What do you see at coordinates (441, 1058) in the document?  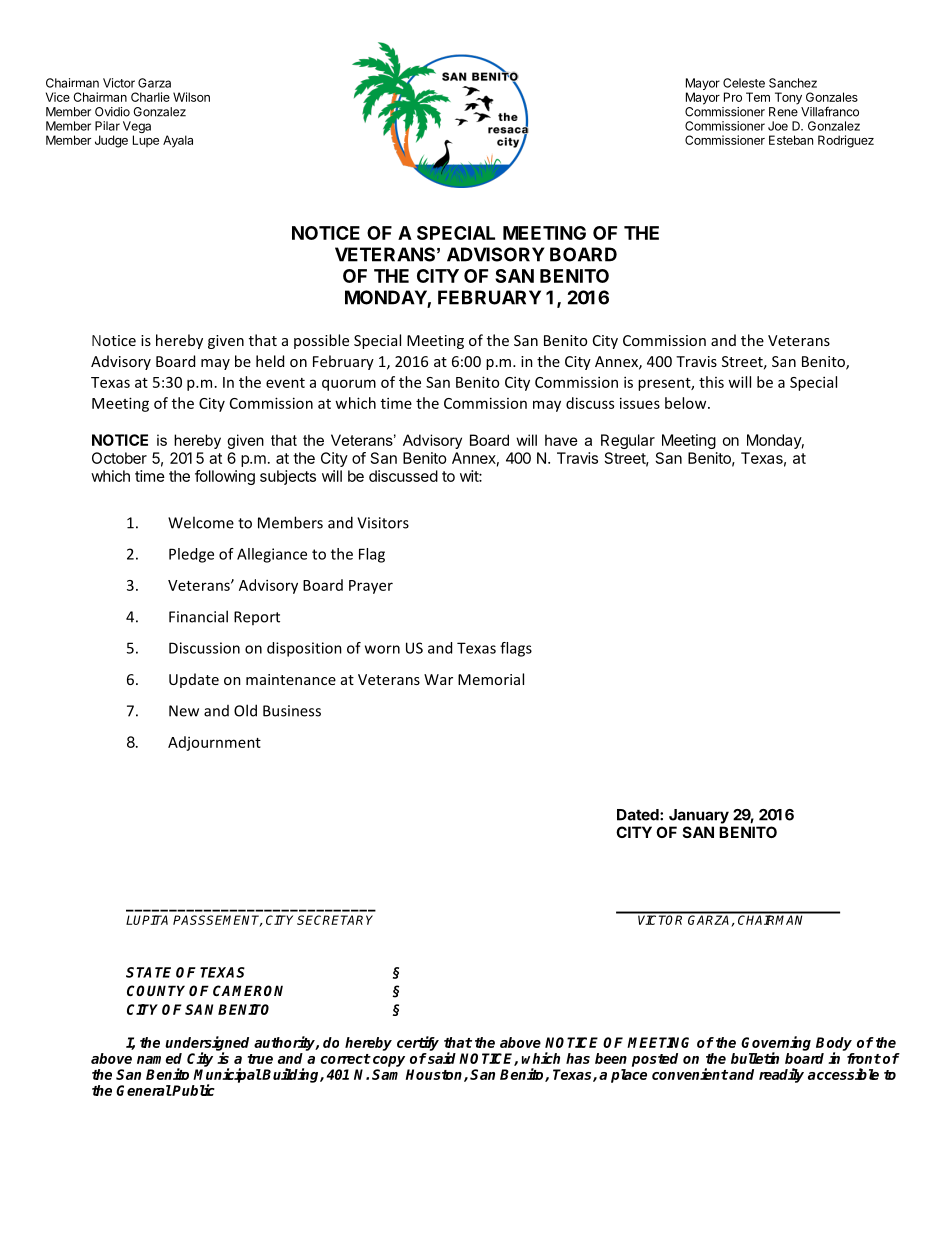 I see `said` at bounding box center [441, 1058].
